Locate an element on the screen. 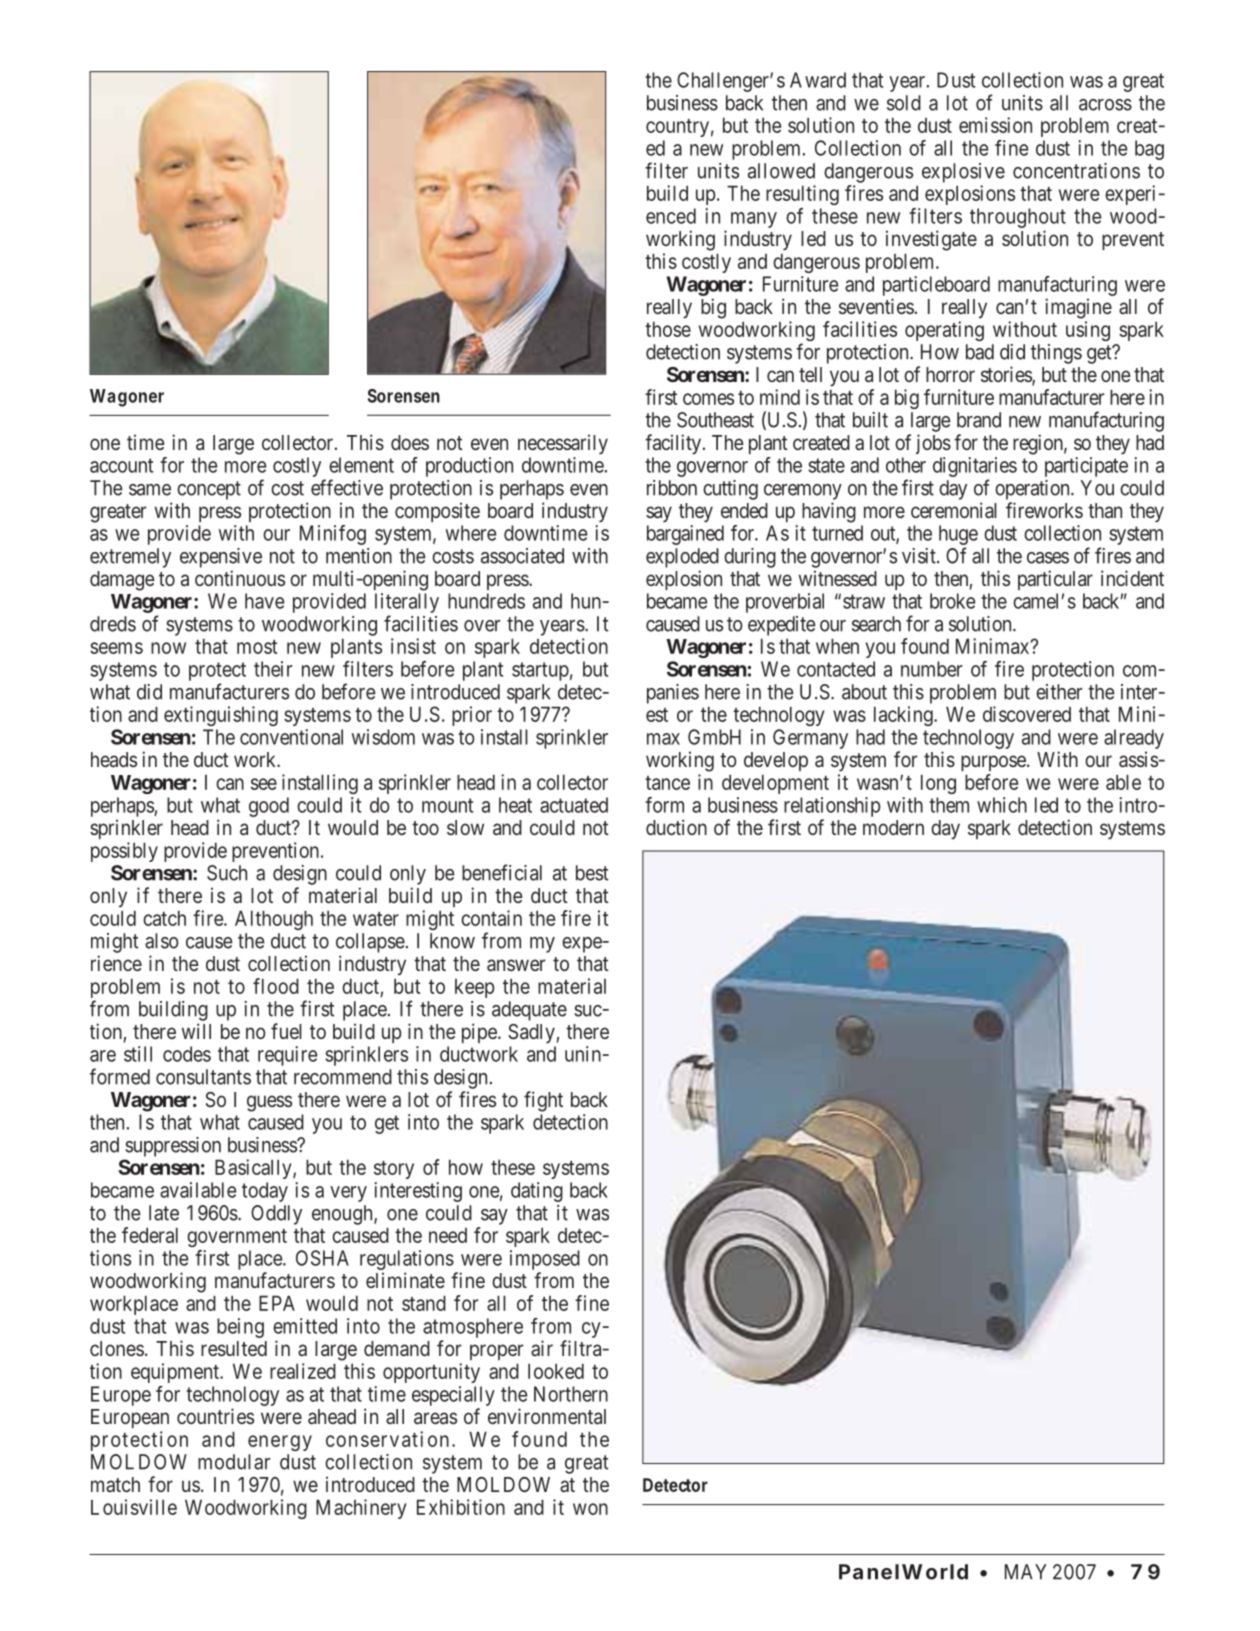  modular is located at coordinates (234, 1462).
